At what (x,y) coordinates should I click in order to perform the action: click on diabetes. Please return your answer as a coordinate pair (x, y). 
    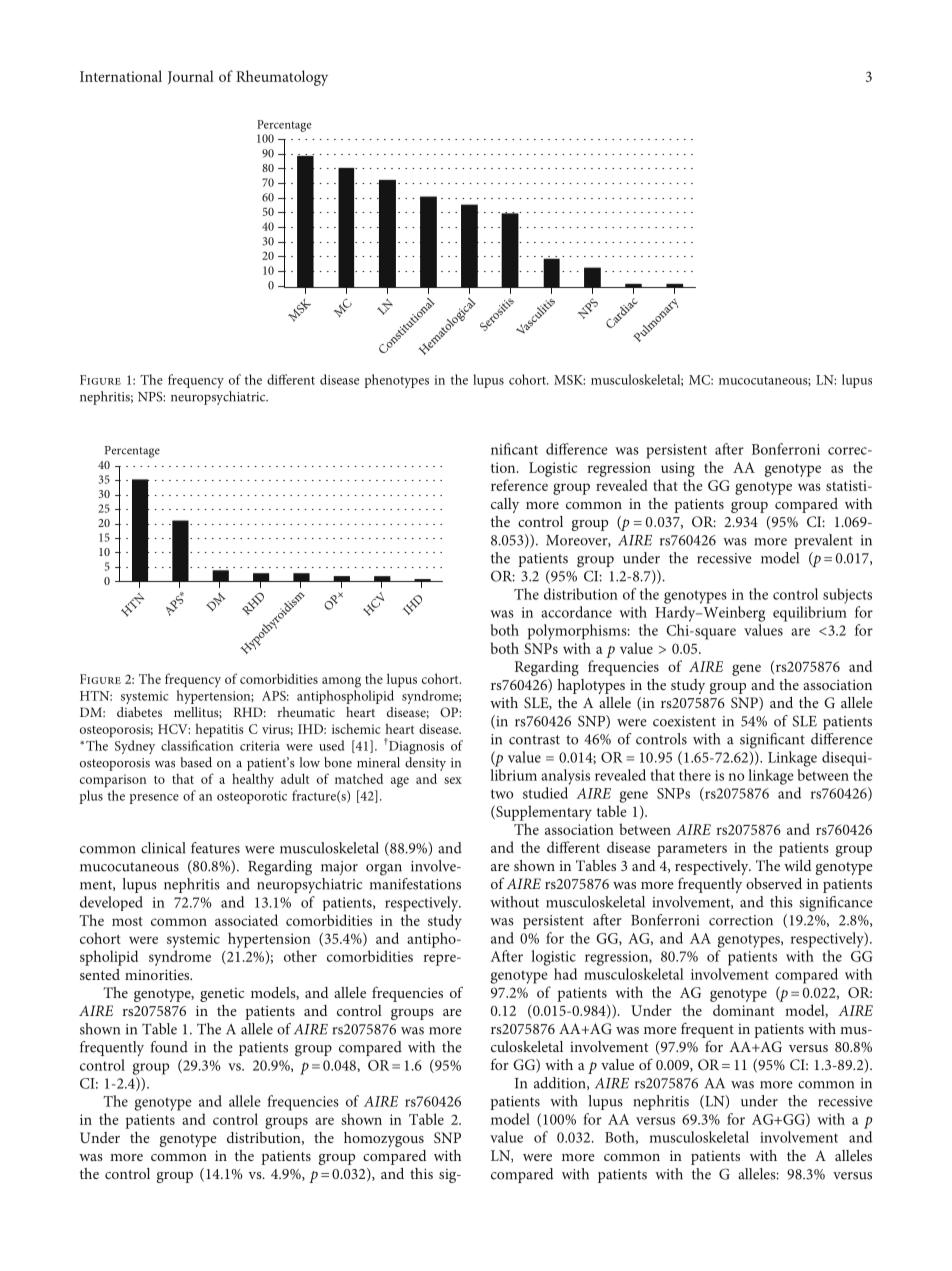
    Looking at the image, I should click on (139, 712).
